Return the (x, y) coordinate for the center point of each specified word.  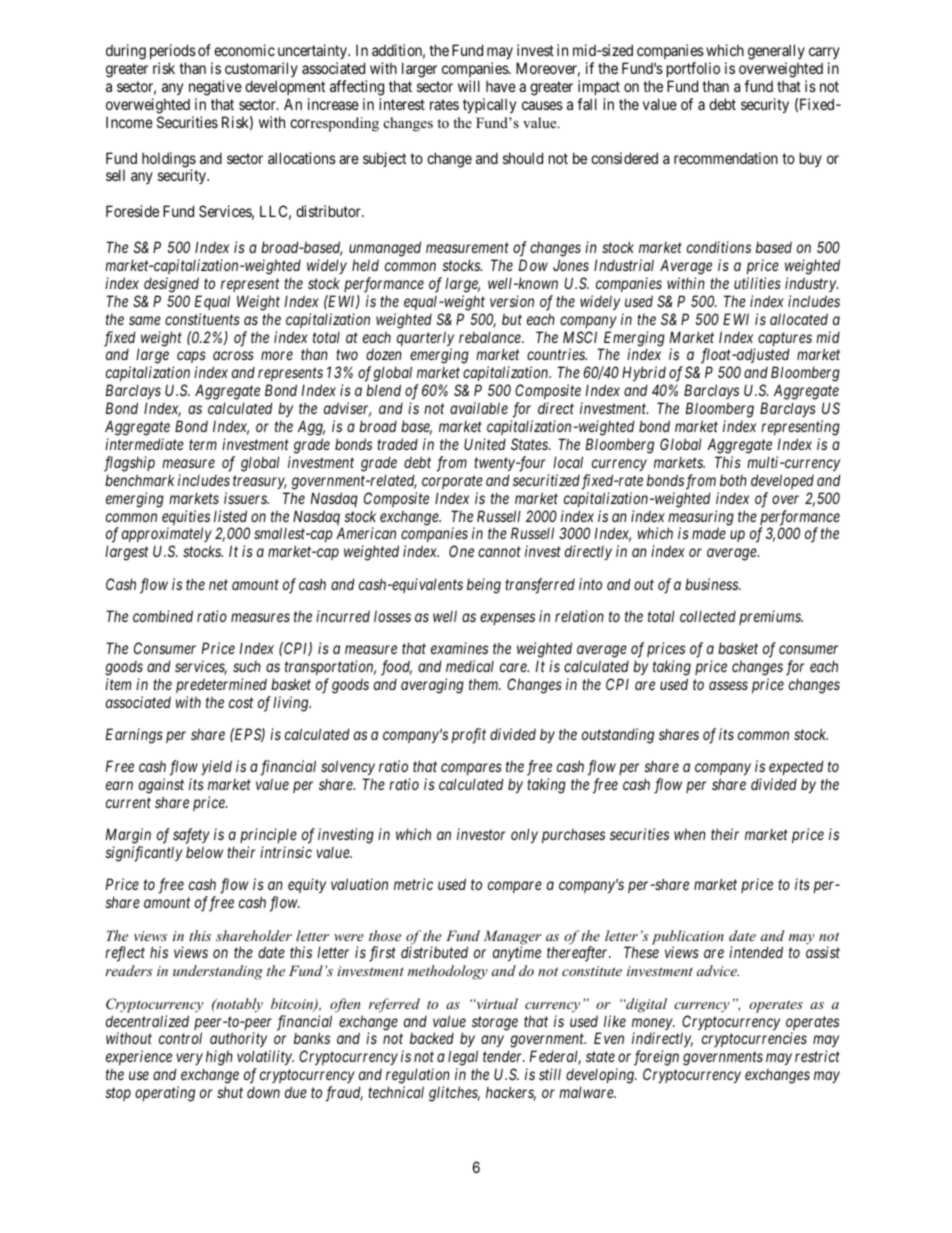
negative (215, 88)
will (469, 86)
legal (463, 1058)
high (219, 1058)
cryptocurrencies (754, 1039)
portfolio (693, 69)
